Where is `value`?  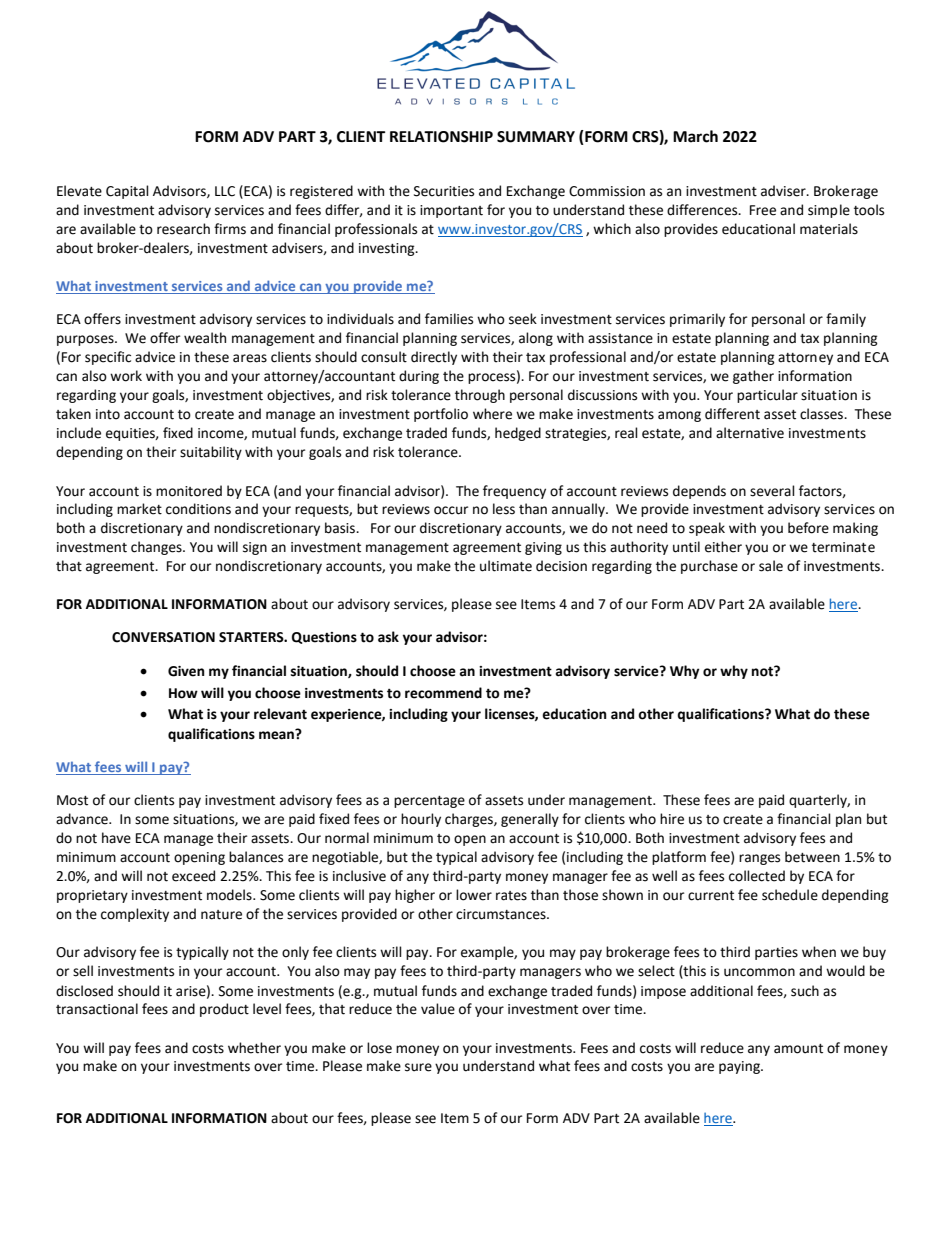
value is located at coordinates (438, 1009).
